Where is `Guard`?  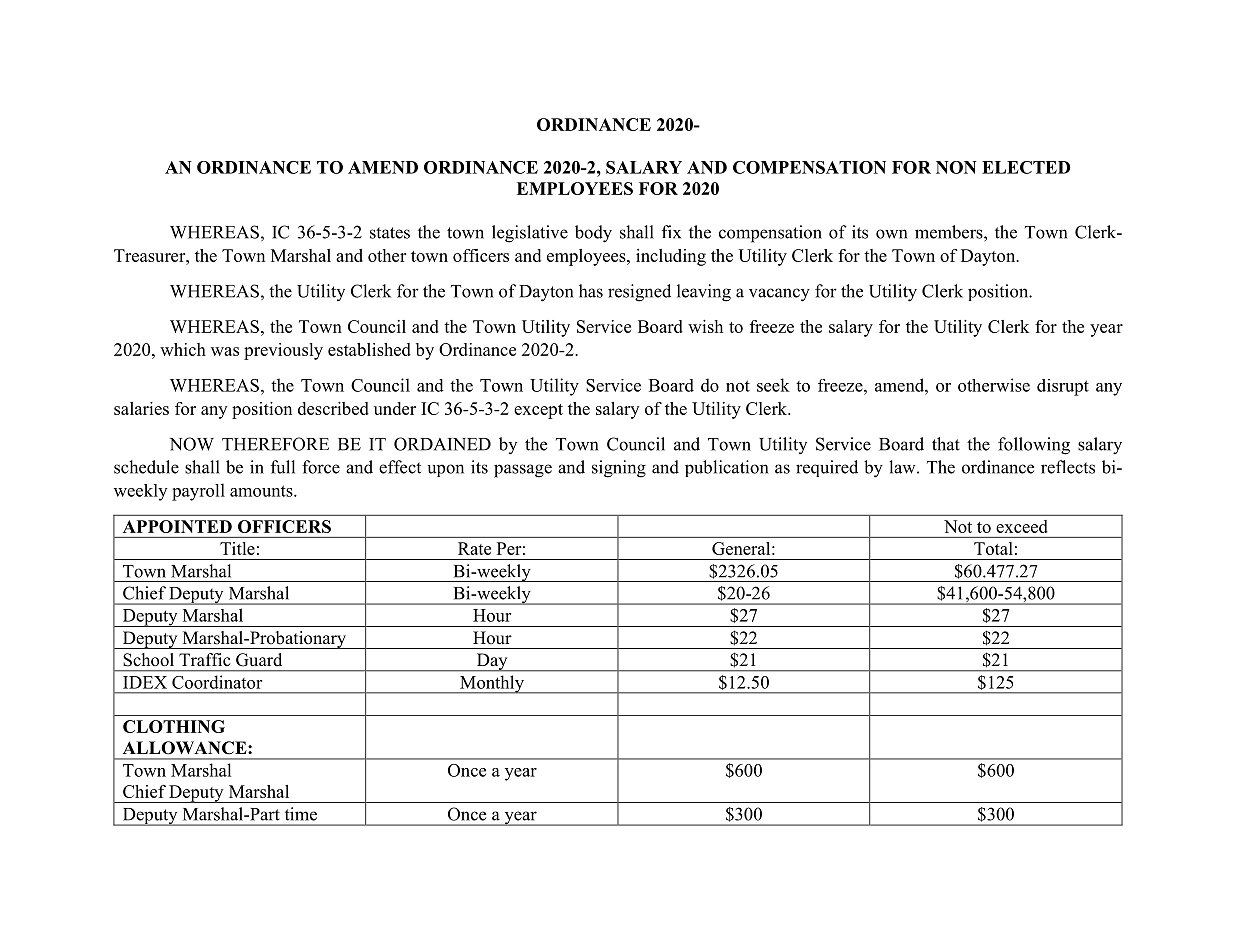 Guard is located at coordinates (259, 660).
